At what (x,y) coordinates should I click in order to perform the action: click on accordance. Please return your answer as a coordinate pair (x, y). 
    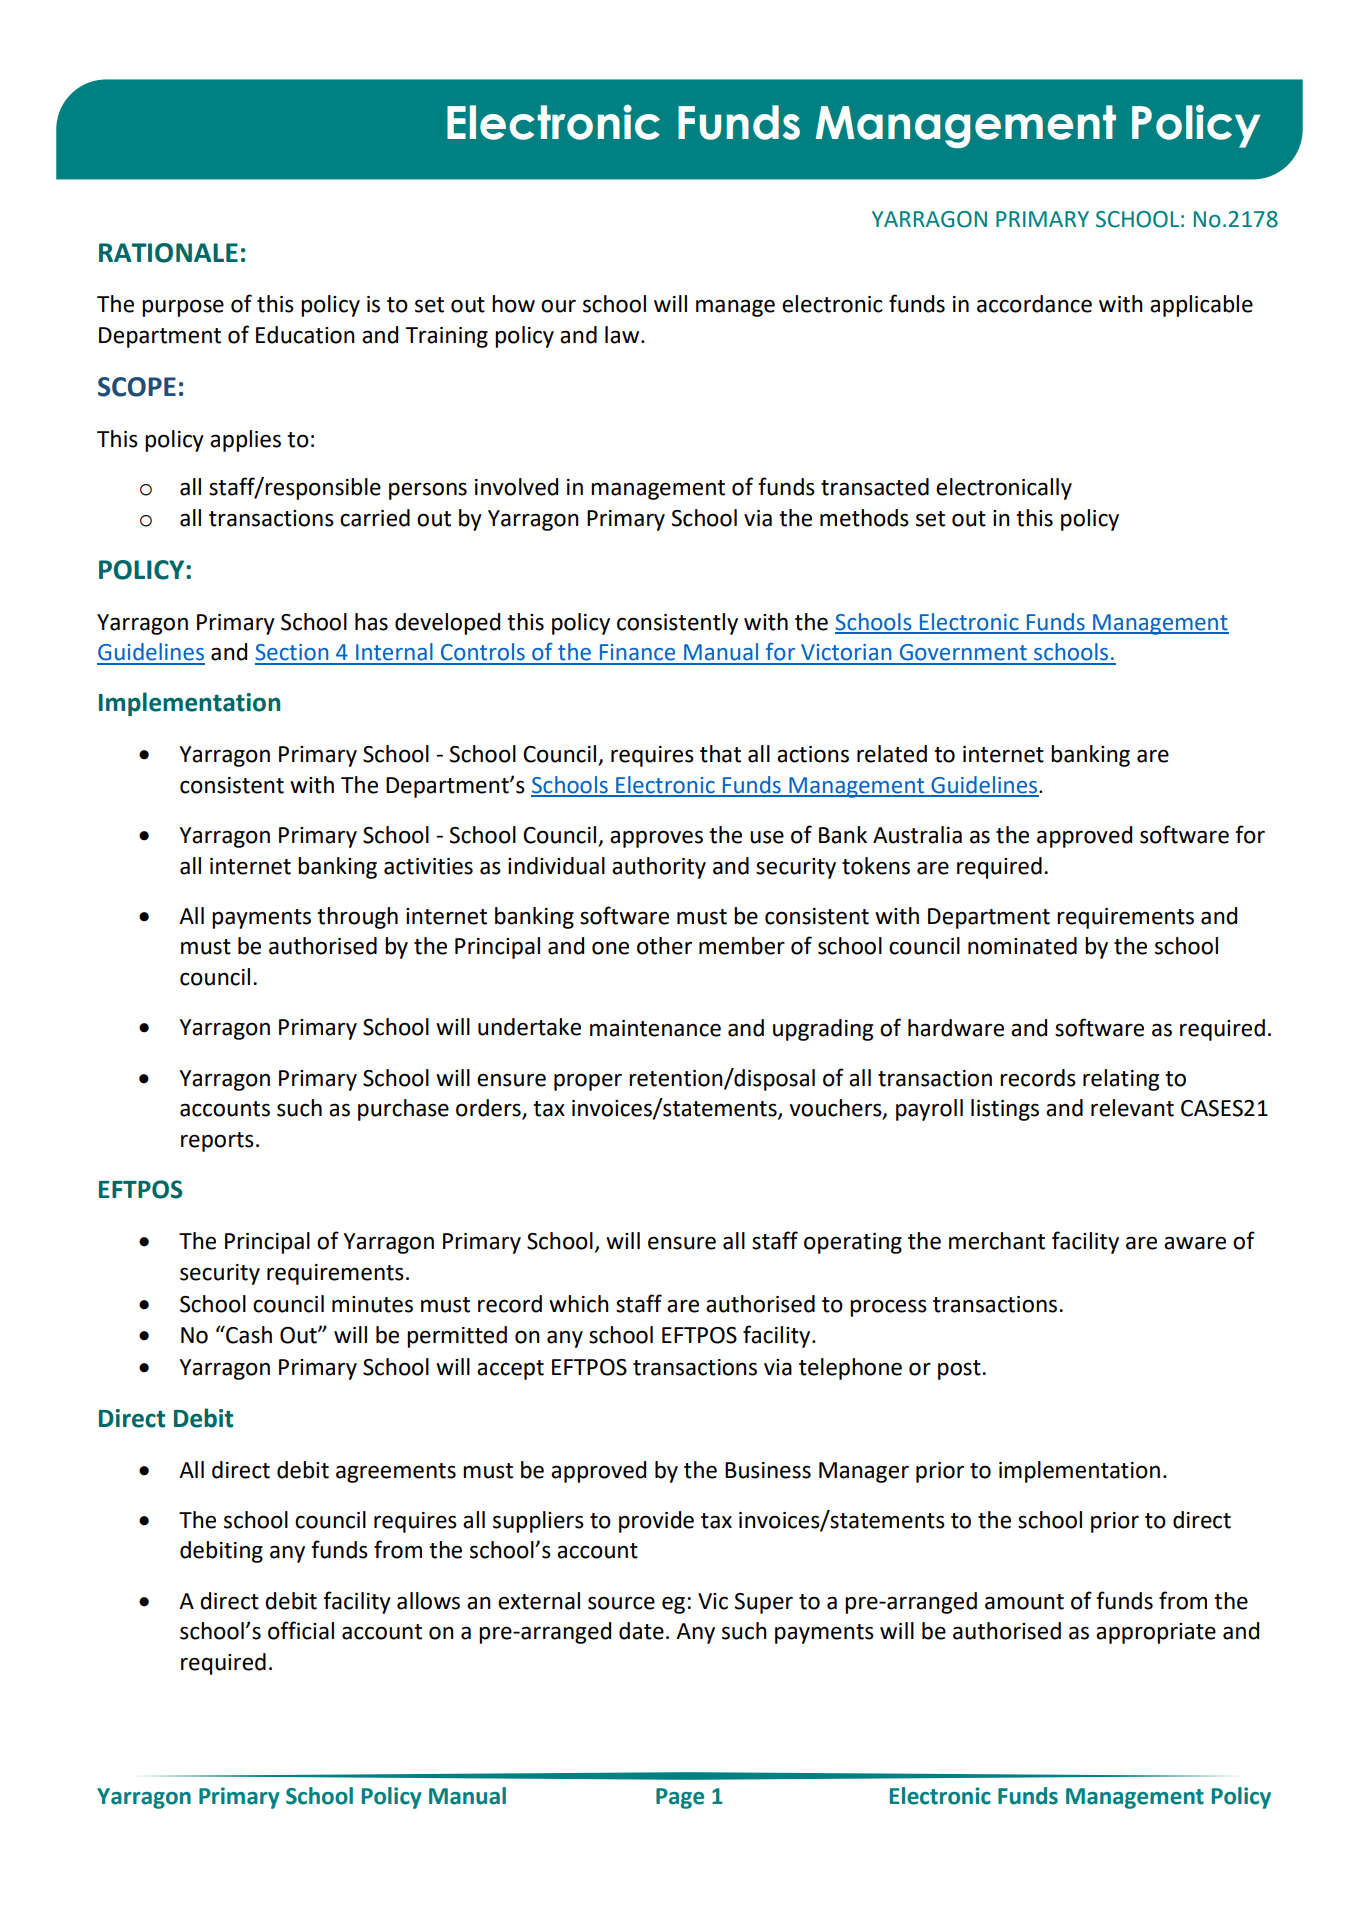
    Looking at the image, I should click on (1034, 304).
